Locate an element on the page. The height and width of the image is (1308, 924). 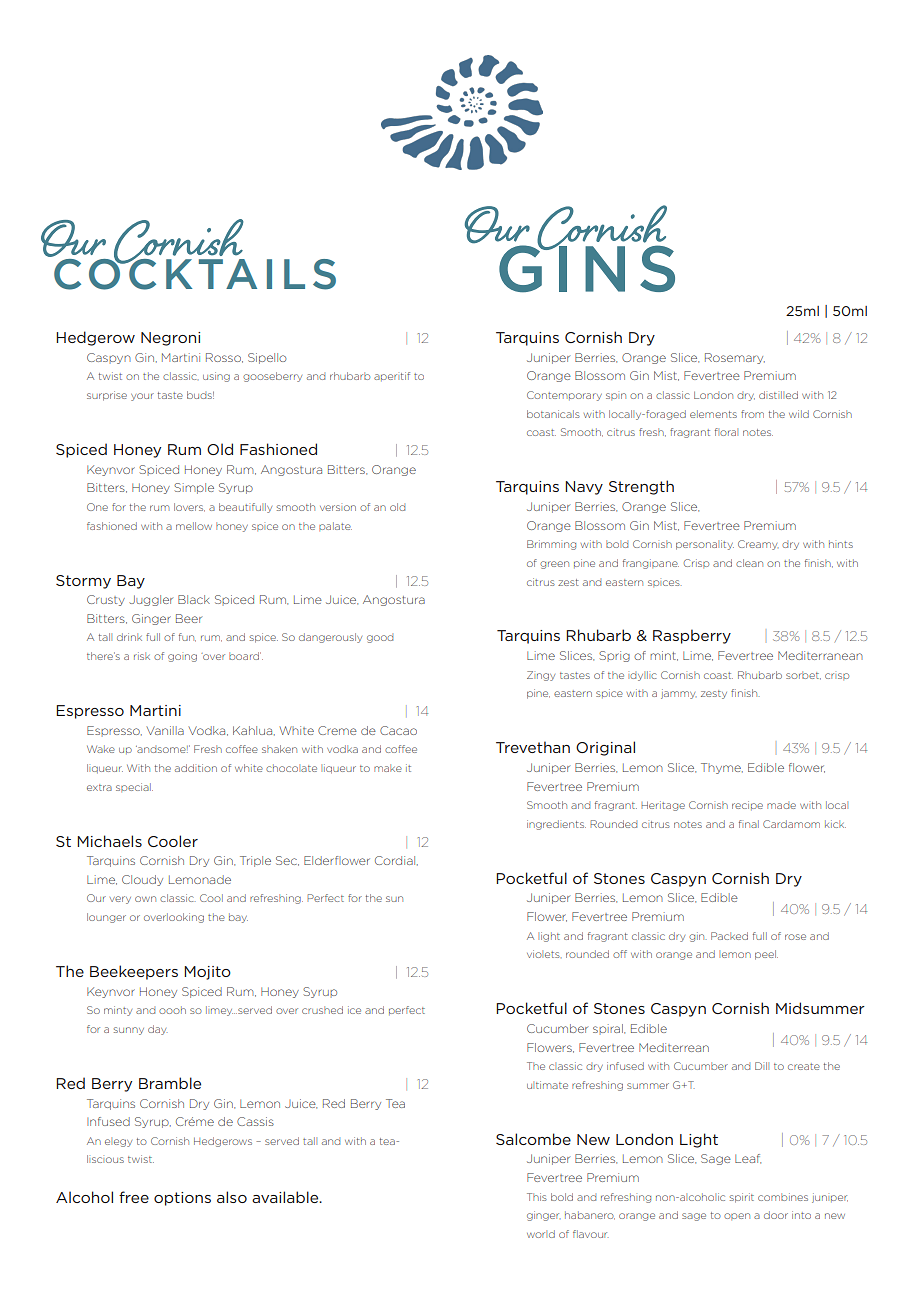
Cacao is located at coordinates (398, 730).
